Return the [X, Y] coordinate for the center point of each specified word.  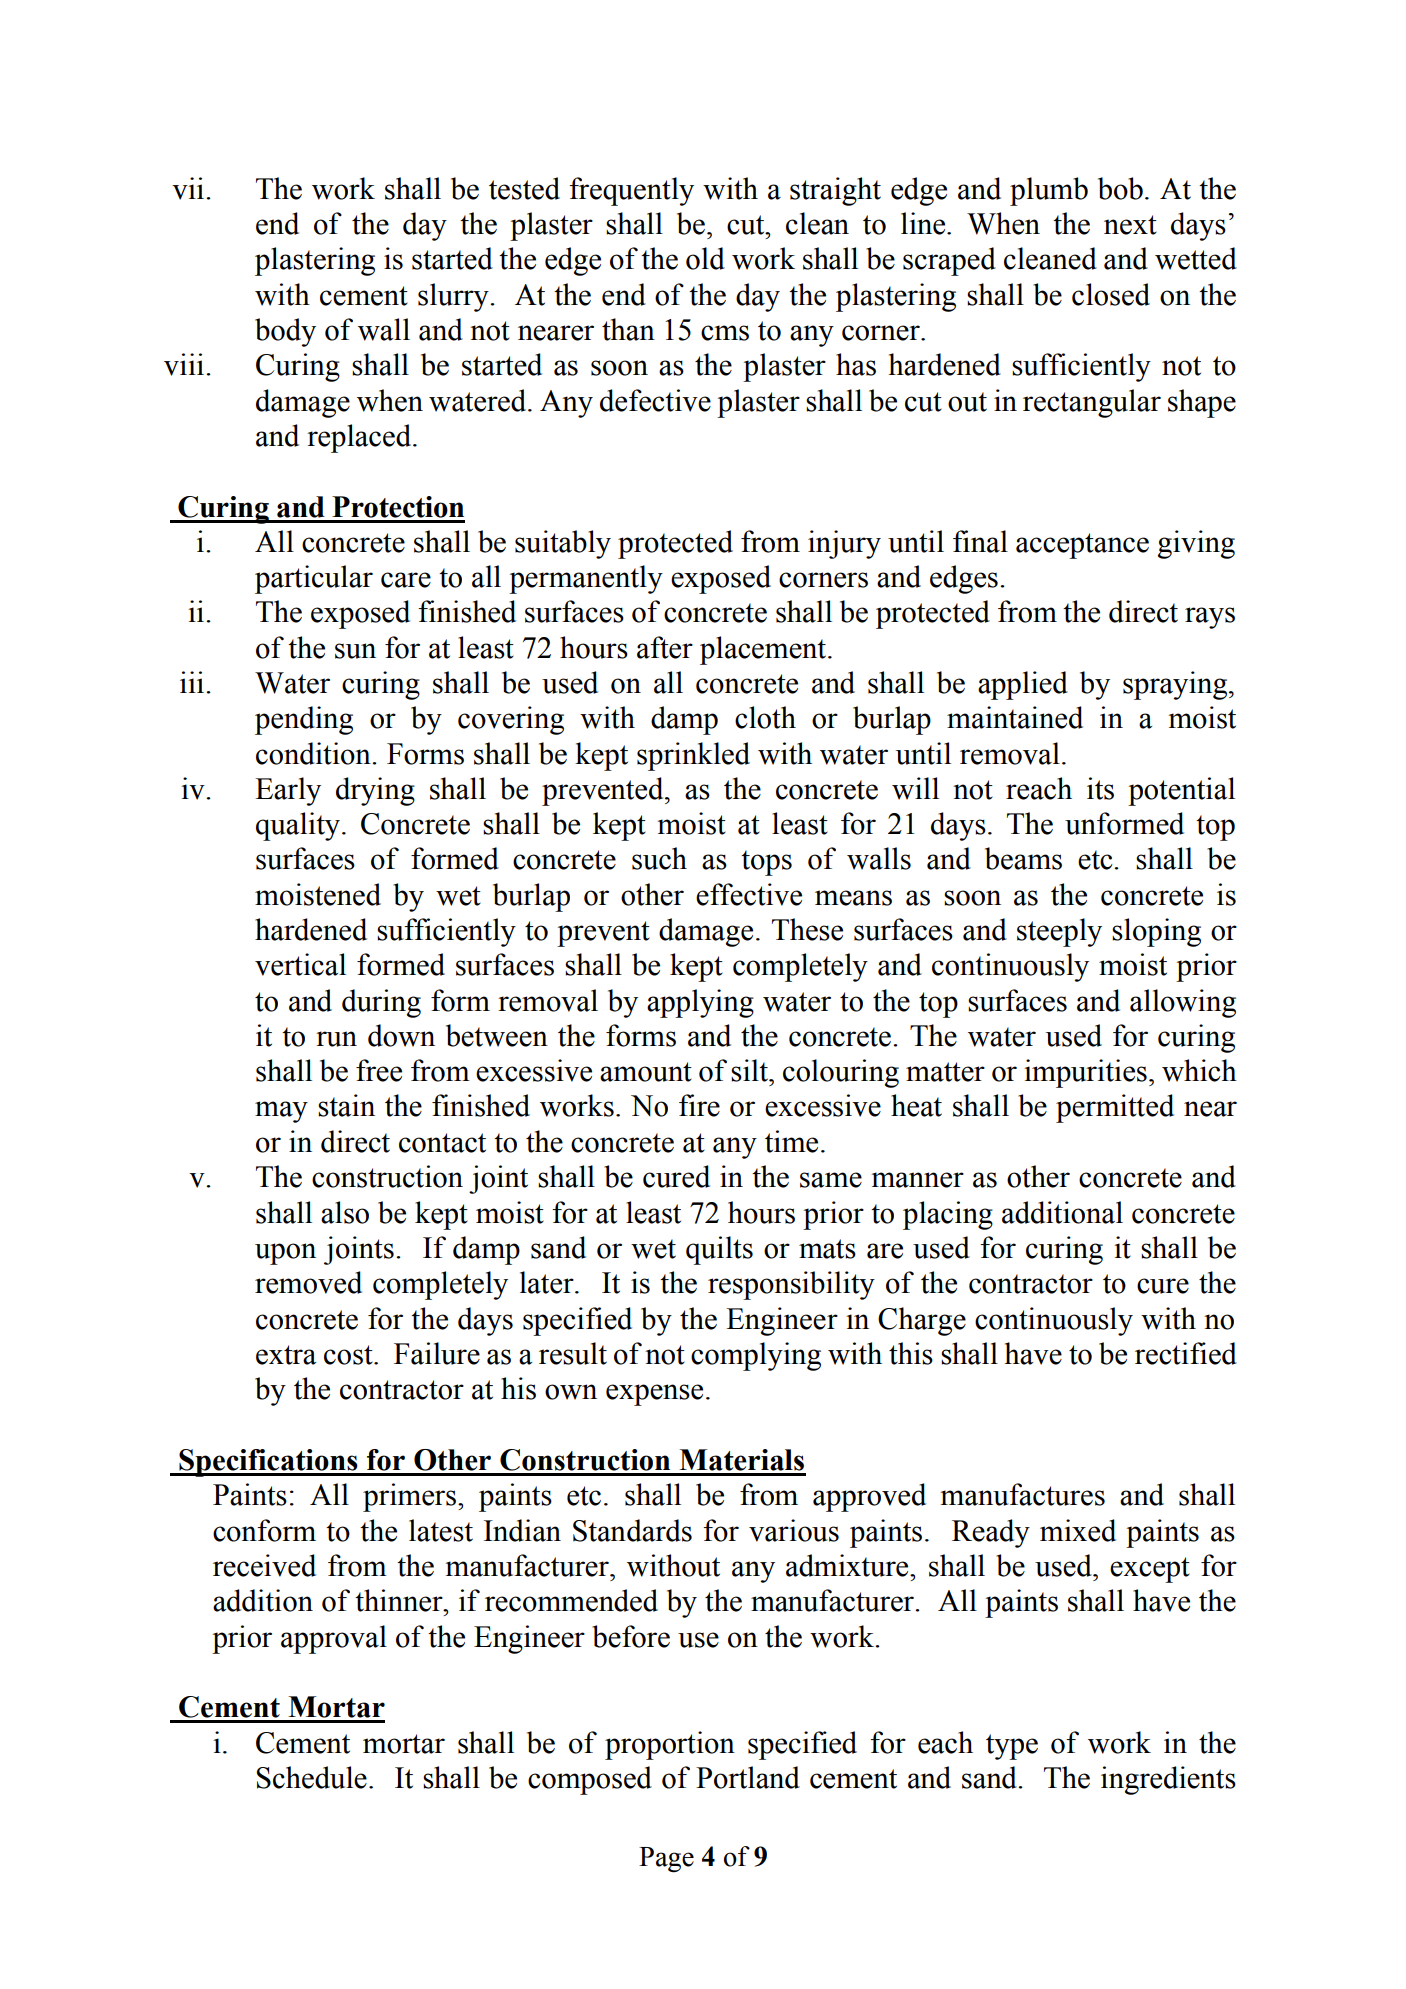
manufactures [1023, 1494]
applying [700, 1003]
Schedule [311, 1777]
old [705, 258]
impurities [1085, 1073]
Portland [748, 1777]
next [1130, 225]
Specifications [268, 1463]
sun [355, 651]
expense [654, 1395]
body [285, 332]
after [665, 647]
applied [1023, 685]
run [336, 1039]
